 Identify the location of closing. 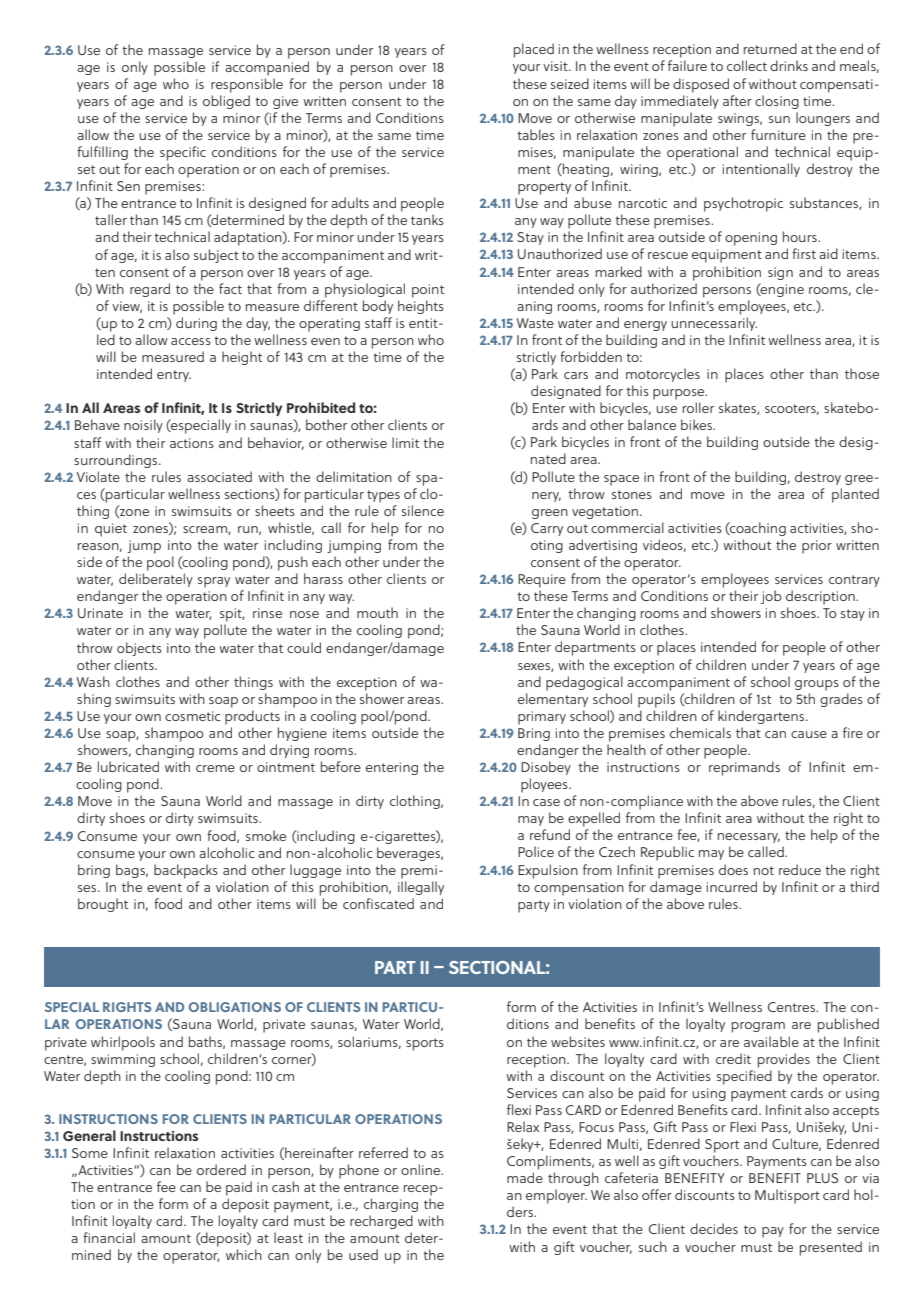
(777, 102).
